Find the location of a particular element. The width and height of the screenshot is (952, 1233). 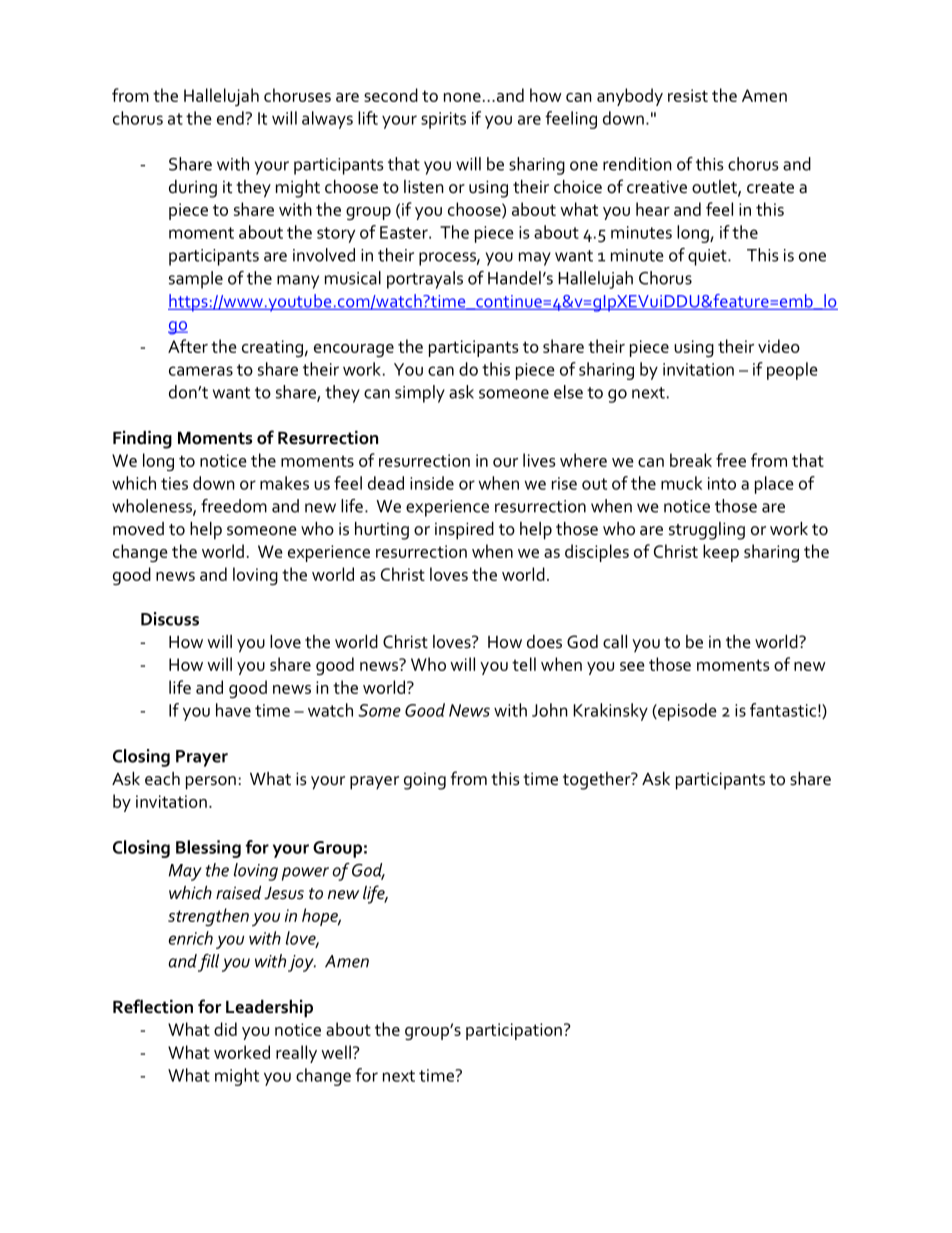

during is located at coordinates (193, 189).
